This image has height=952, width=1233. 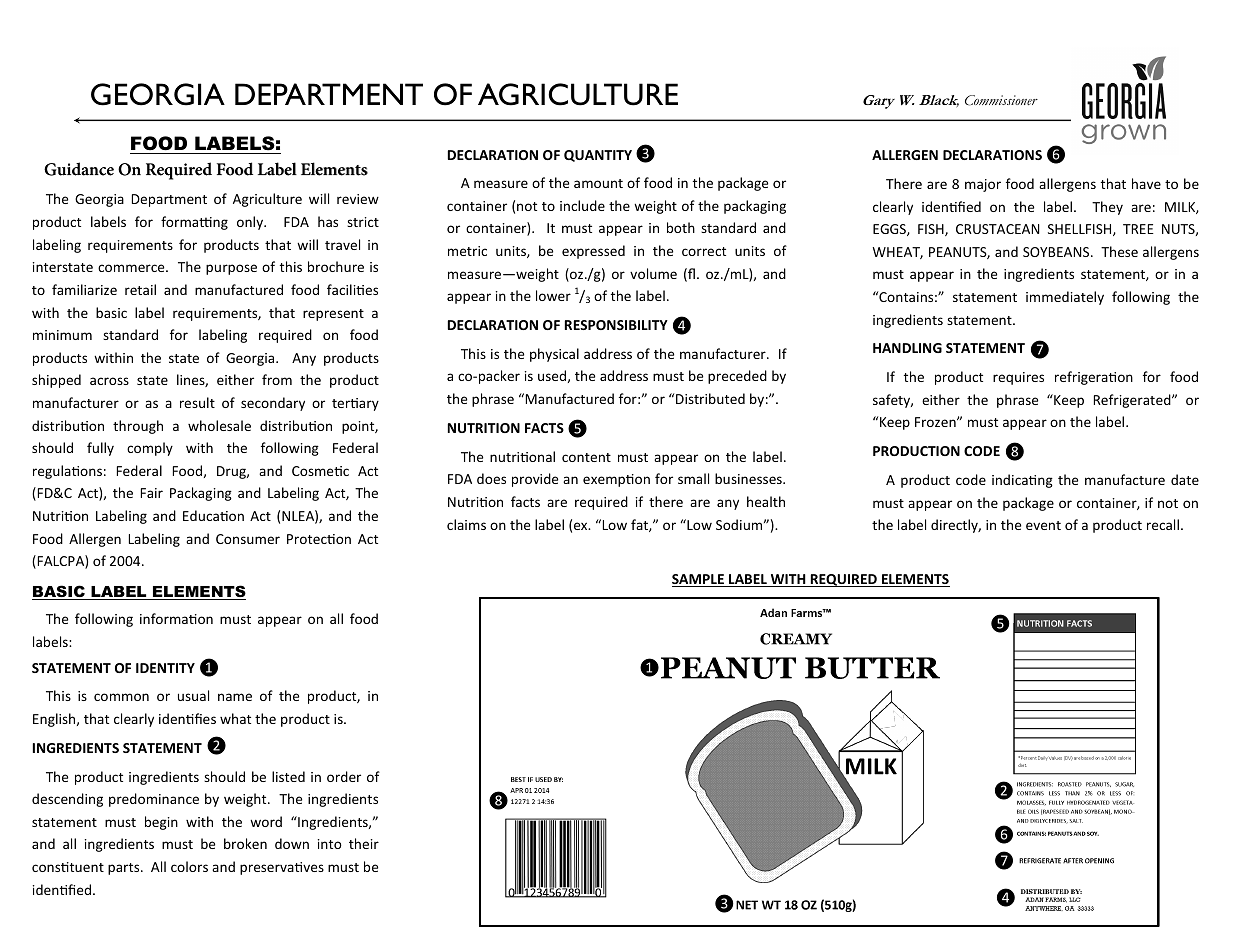 I want to click on Fair, so click(x=152, y=493).
